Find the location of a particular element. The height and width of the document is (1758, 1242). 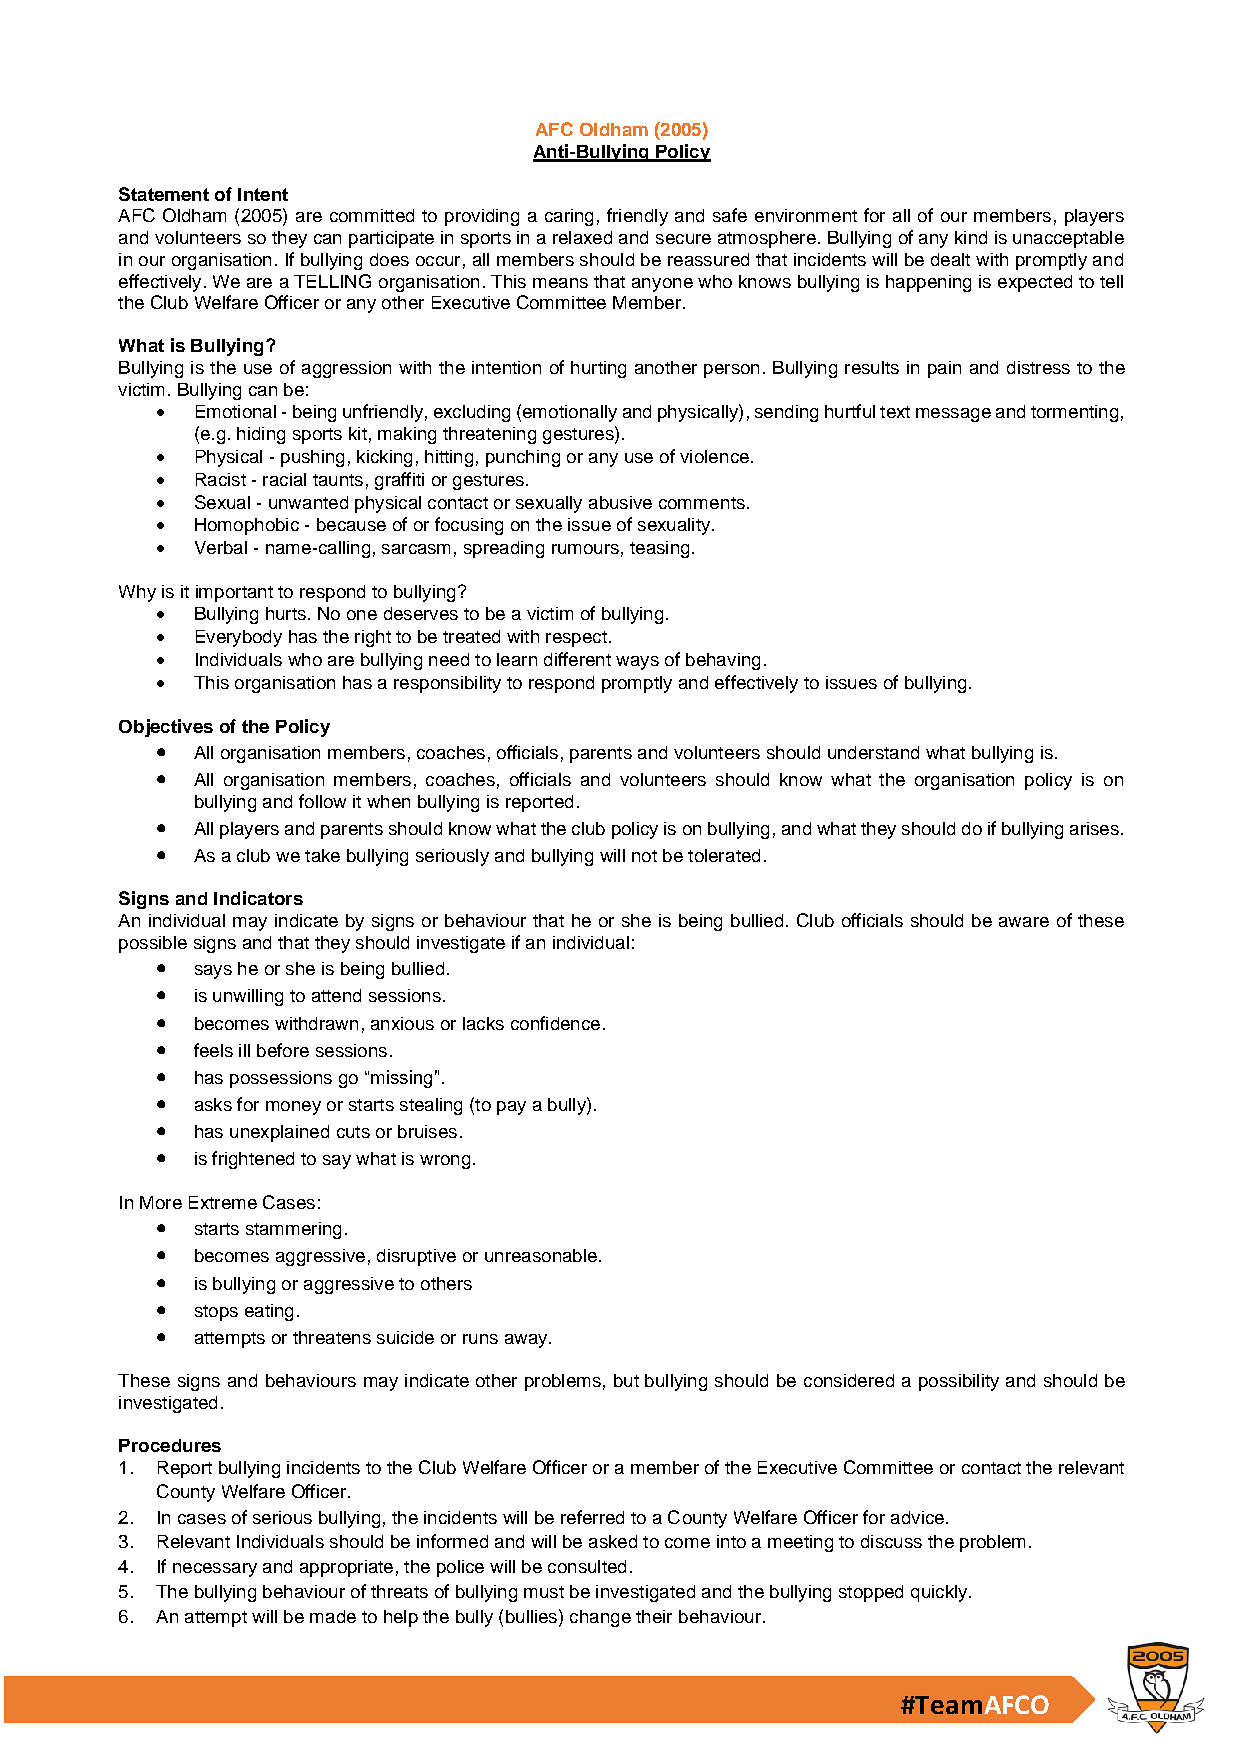

quickly is located at coordinates (940, 1593).
